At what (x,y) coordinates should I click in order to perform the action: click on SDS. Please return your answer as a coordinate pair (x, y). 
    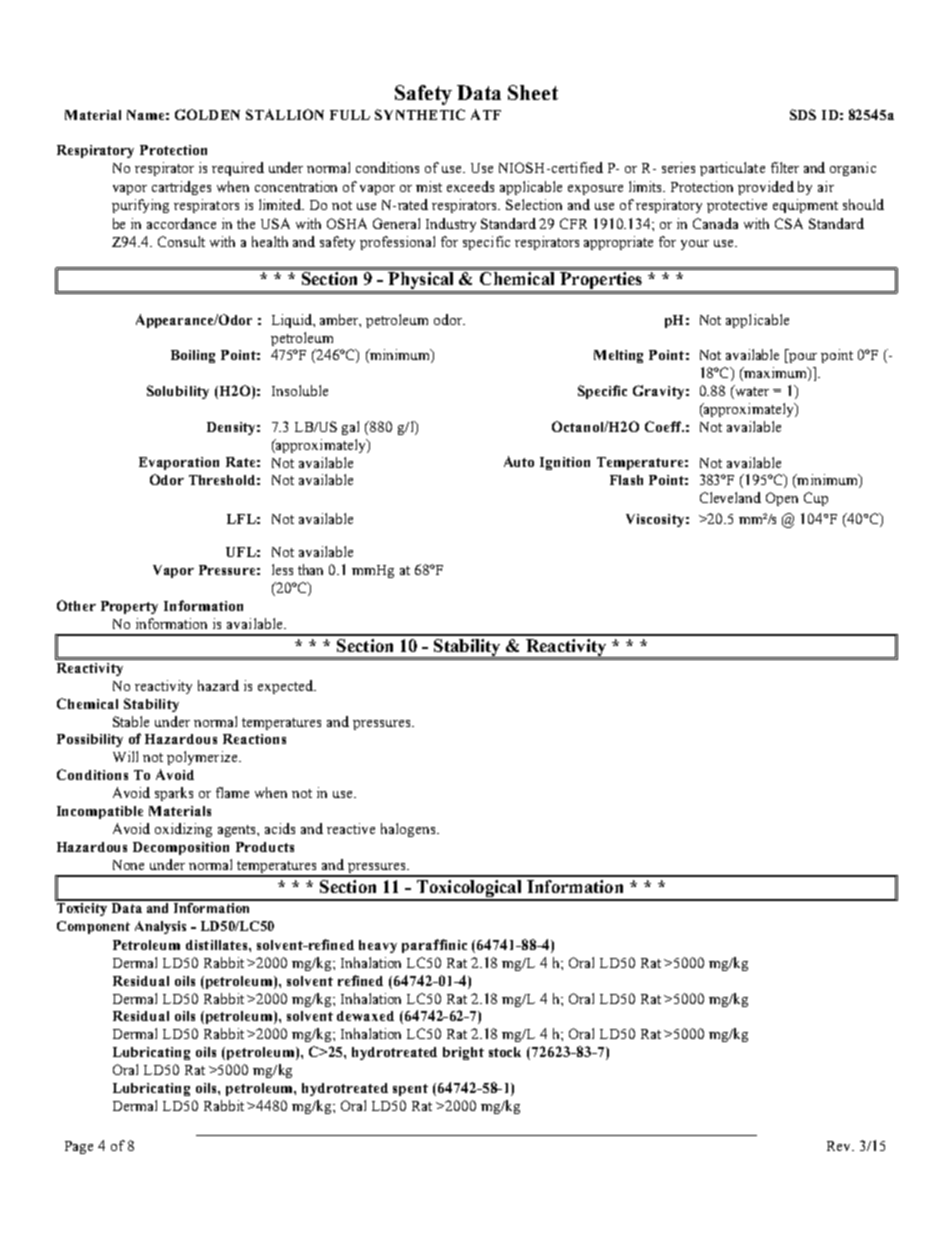
    Looking at the image, I should click on (803, 114).
